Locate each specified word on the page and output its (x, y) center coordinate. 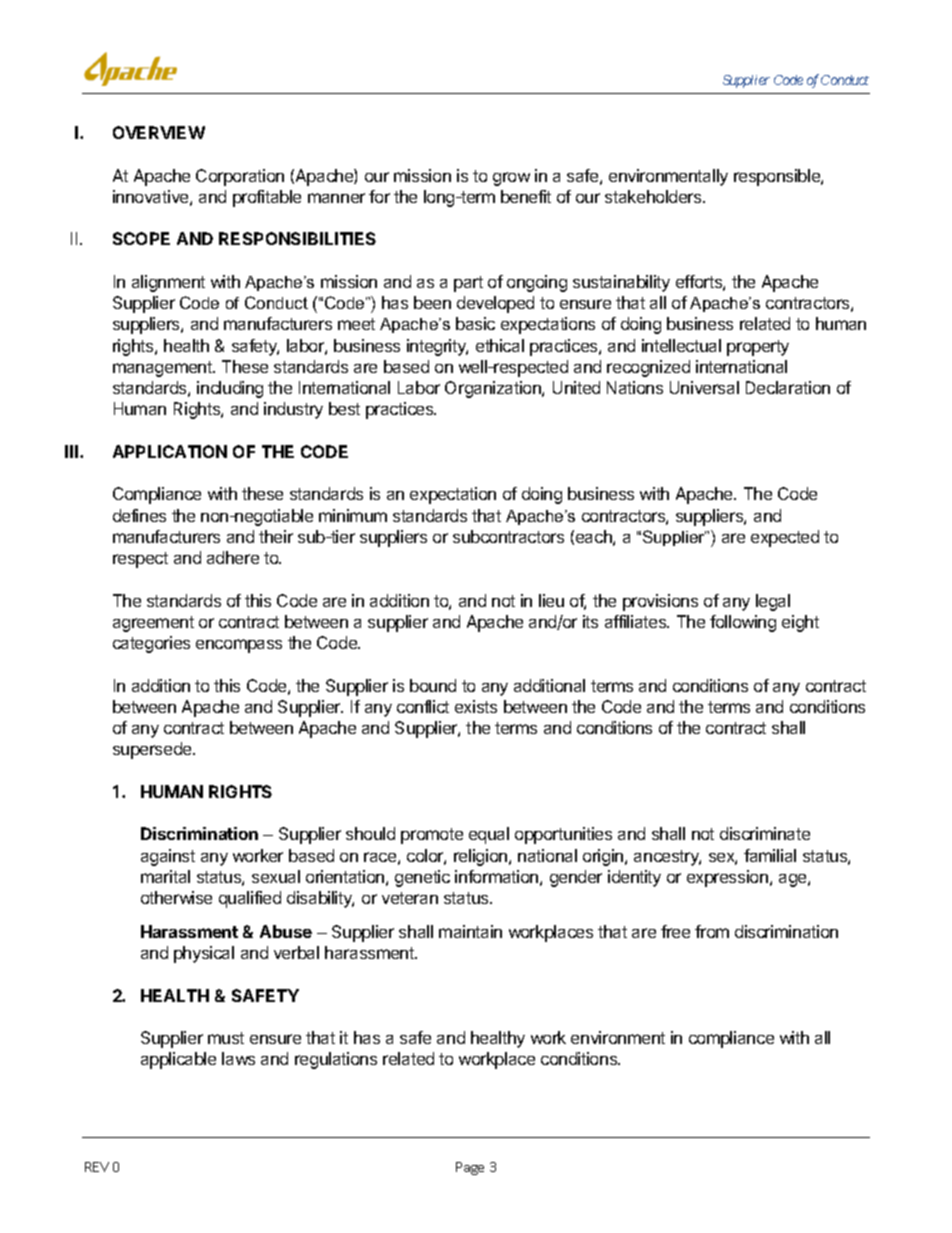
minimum (353, 515)
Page (470, 1168)
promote (432, 836)
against (168, 857)
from (712, 931)
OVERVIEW (159, 132)
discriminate (765, 833)
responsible (778, 177)
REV (97, 1167)
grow (511, 179)
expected (785, 538)
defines (139, 515)
